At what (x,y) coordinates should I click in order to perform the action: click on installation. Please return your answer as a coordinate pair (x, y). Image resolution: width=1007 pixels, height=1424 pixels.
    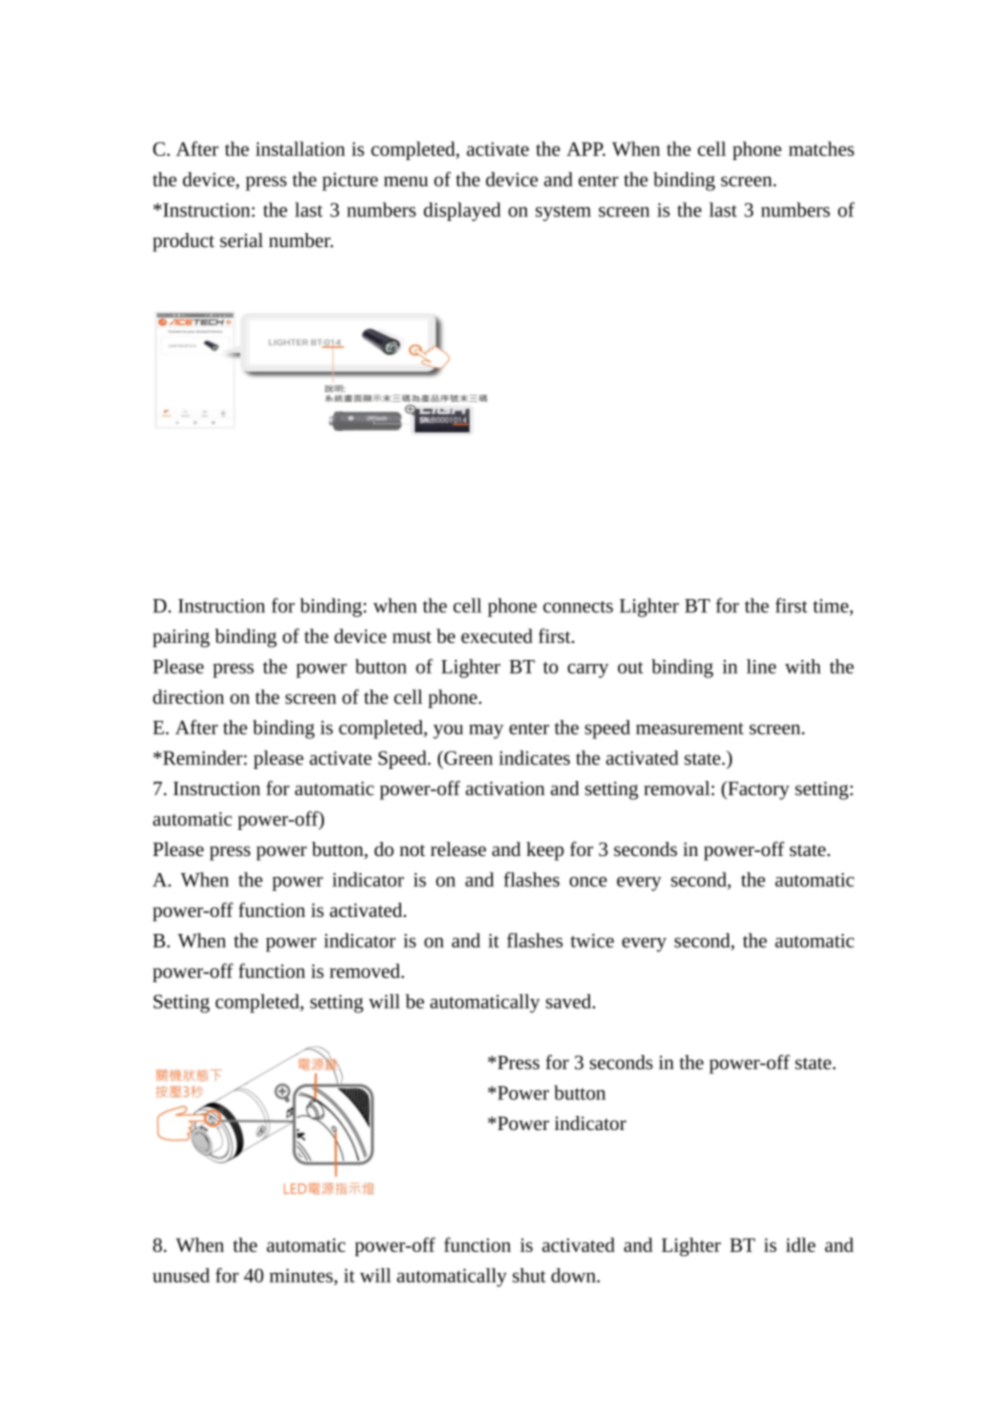
    Looking at the image, I should click on (300, 148).
